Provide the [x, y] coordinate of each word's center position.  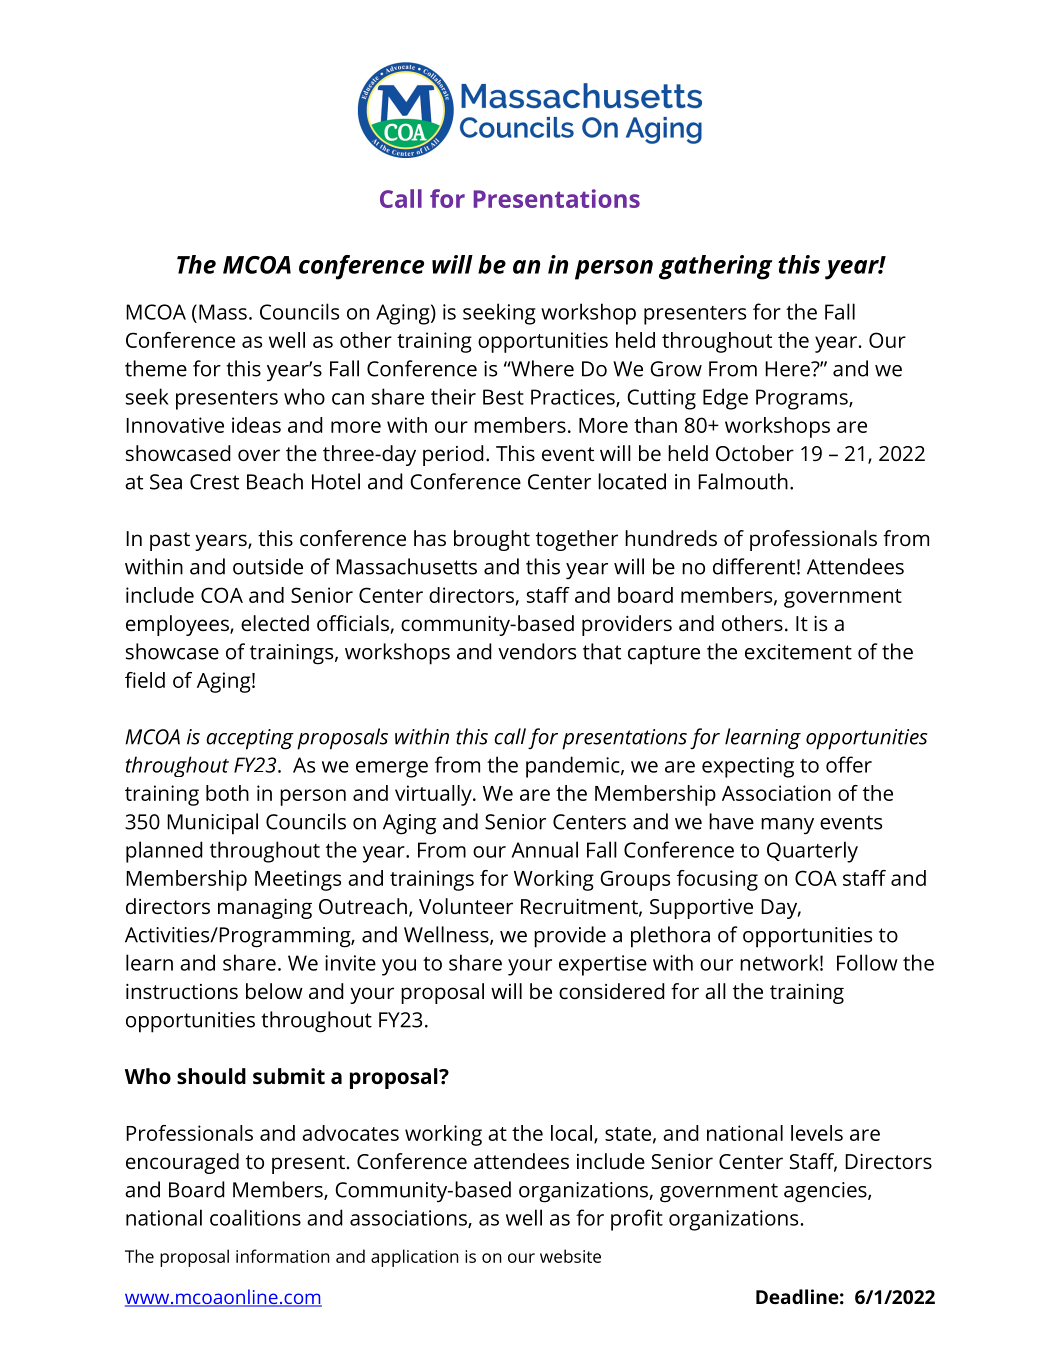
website [570, 1256]
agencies [826, 1192]
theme [156, 368]
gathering [715, 267]
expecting [748, 767]
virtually [434, 795]
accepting [250, 739]
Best [503, 397]
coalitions [255, 1217]
